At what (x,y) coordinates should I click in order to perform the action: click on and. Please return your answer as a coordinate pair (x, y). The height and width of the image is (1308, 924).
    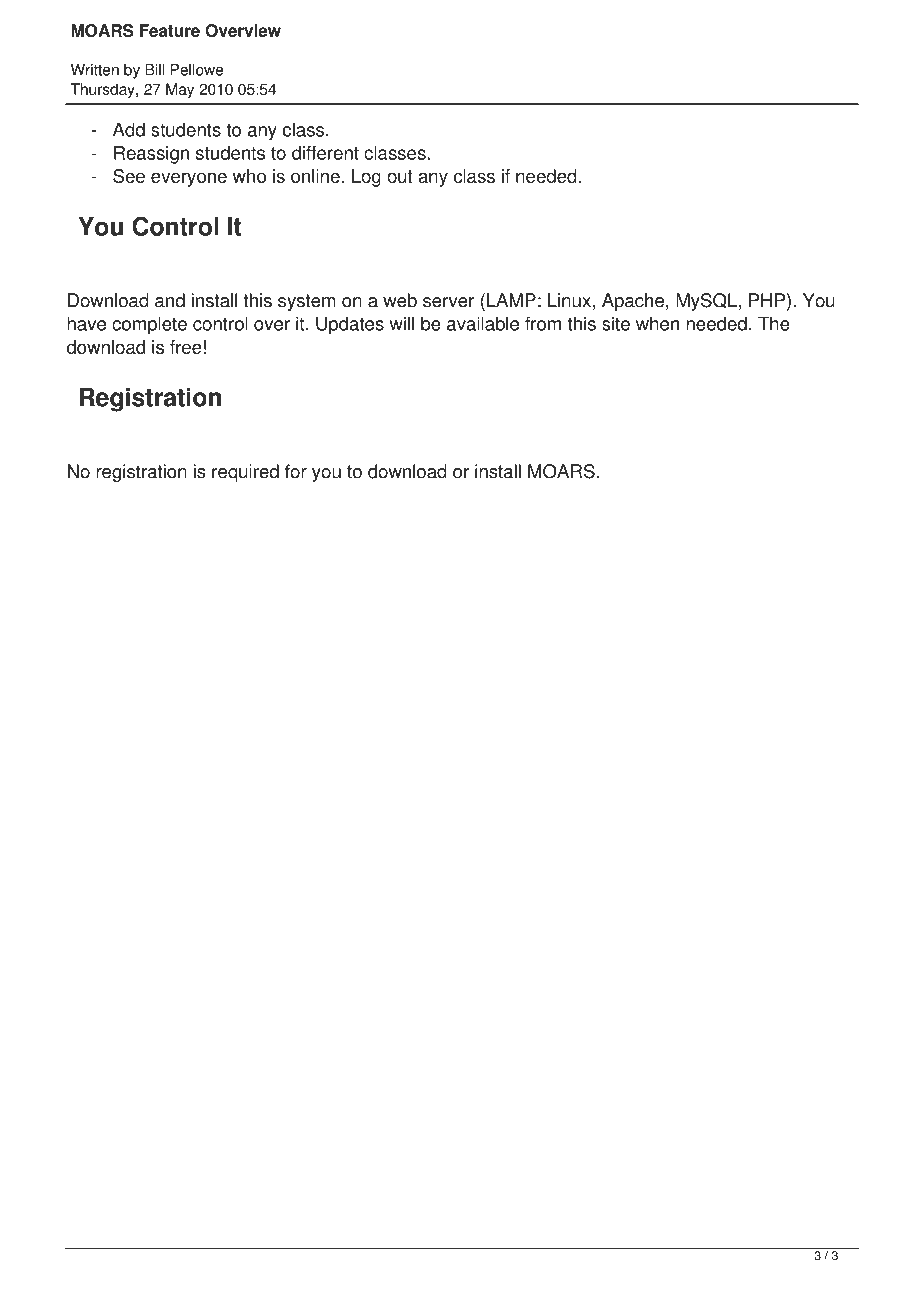
    Looking at the image, I should click on (170, 300).
